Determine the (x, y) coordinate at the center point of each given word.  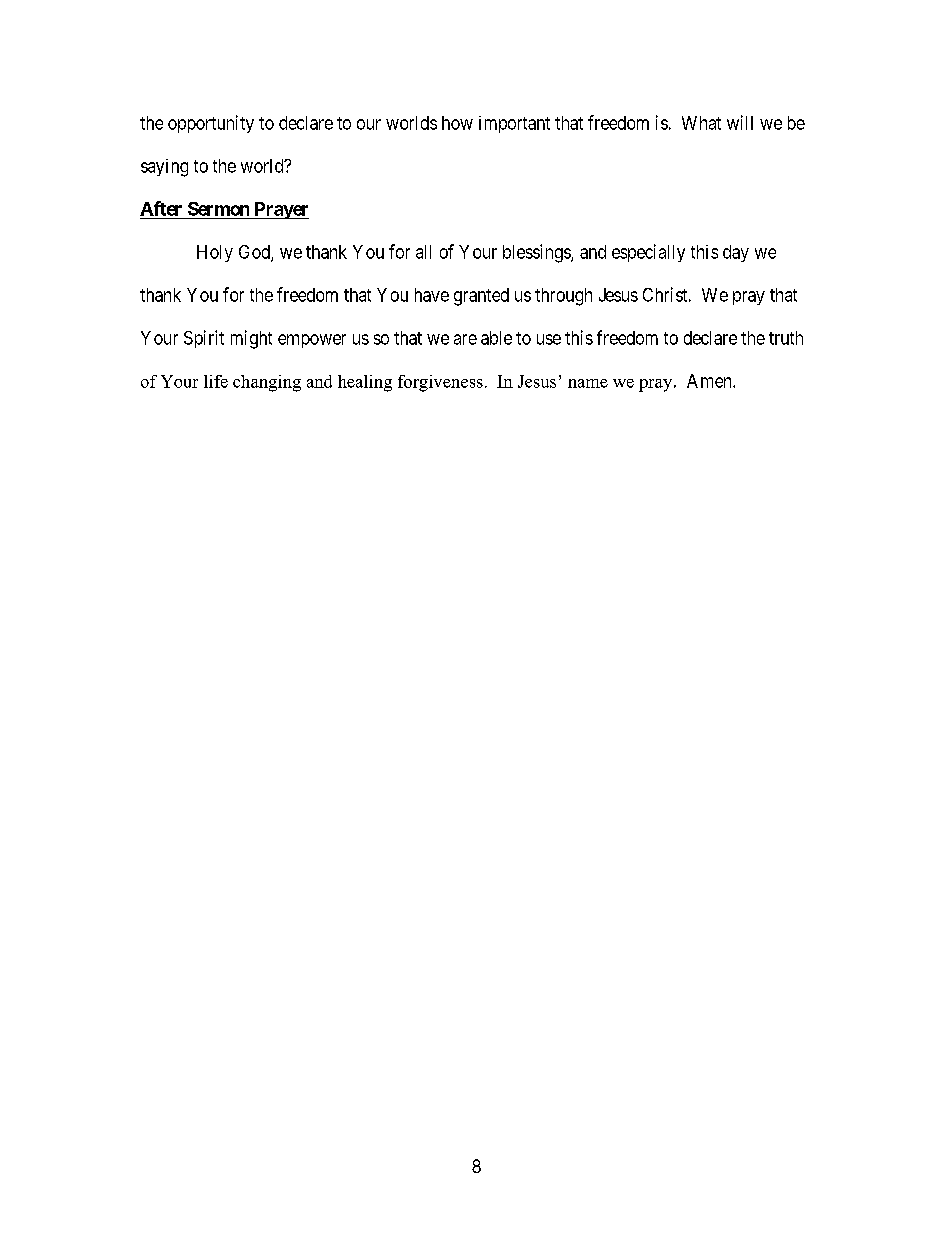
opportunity (211, 124)
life (216, 381)
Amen (710, 381)
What (701, 123)
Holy (215, 253)
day (736, 253)
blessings (537, 253)
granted (481, 297)
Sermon (218, 209)
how (457, 123)
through (563, 297)
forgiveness (440, 383)
